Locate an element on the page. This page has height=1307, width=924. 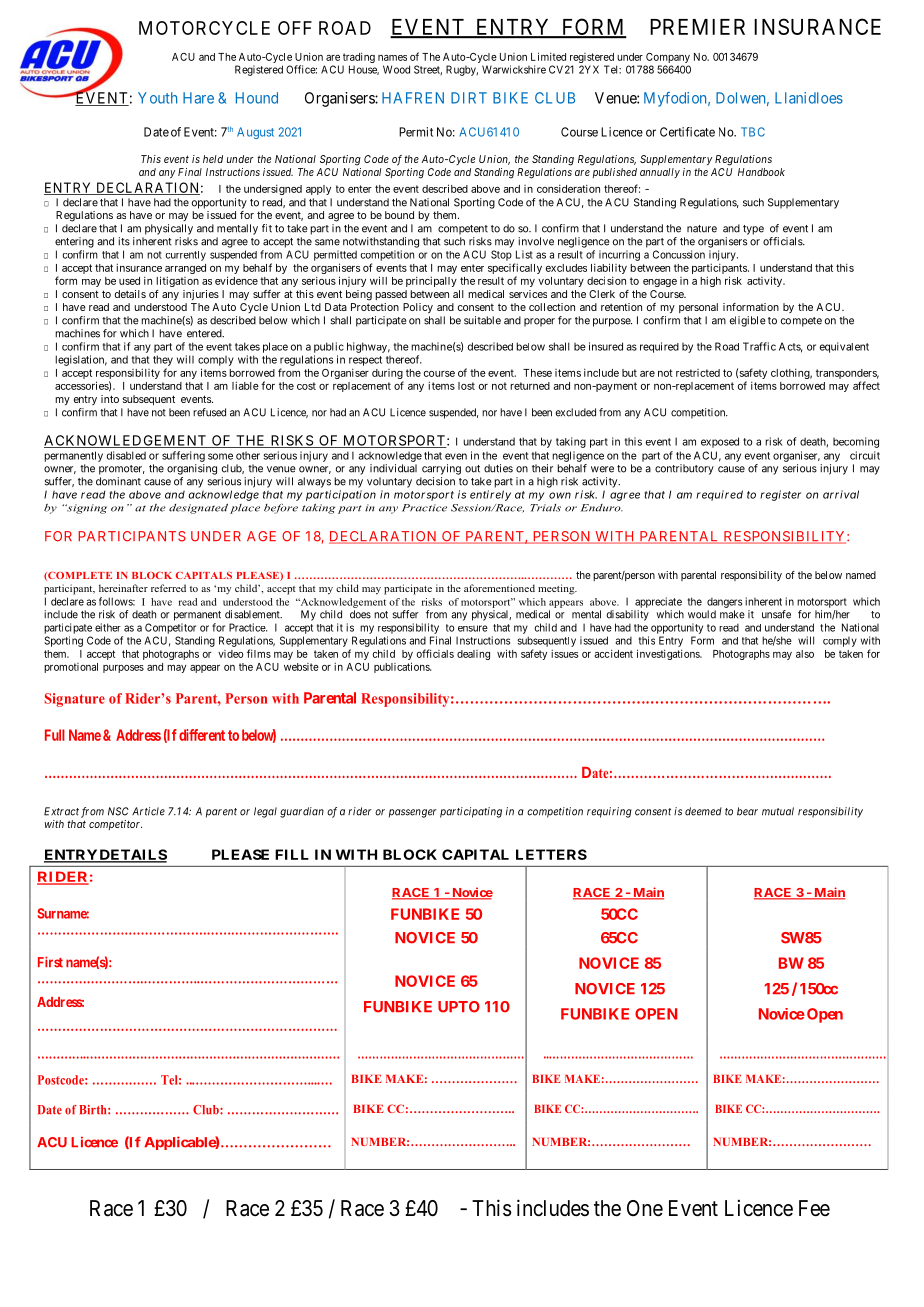
they is located at coordinates (163, 360).
